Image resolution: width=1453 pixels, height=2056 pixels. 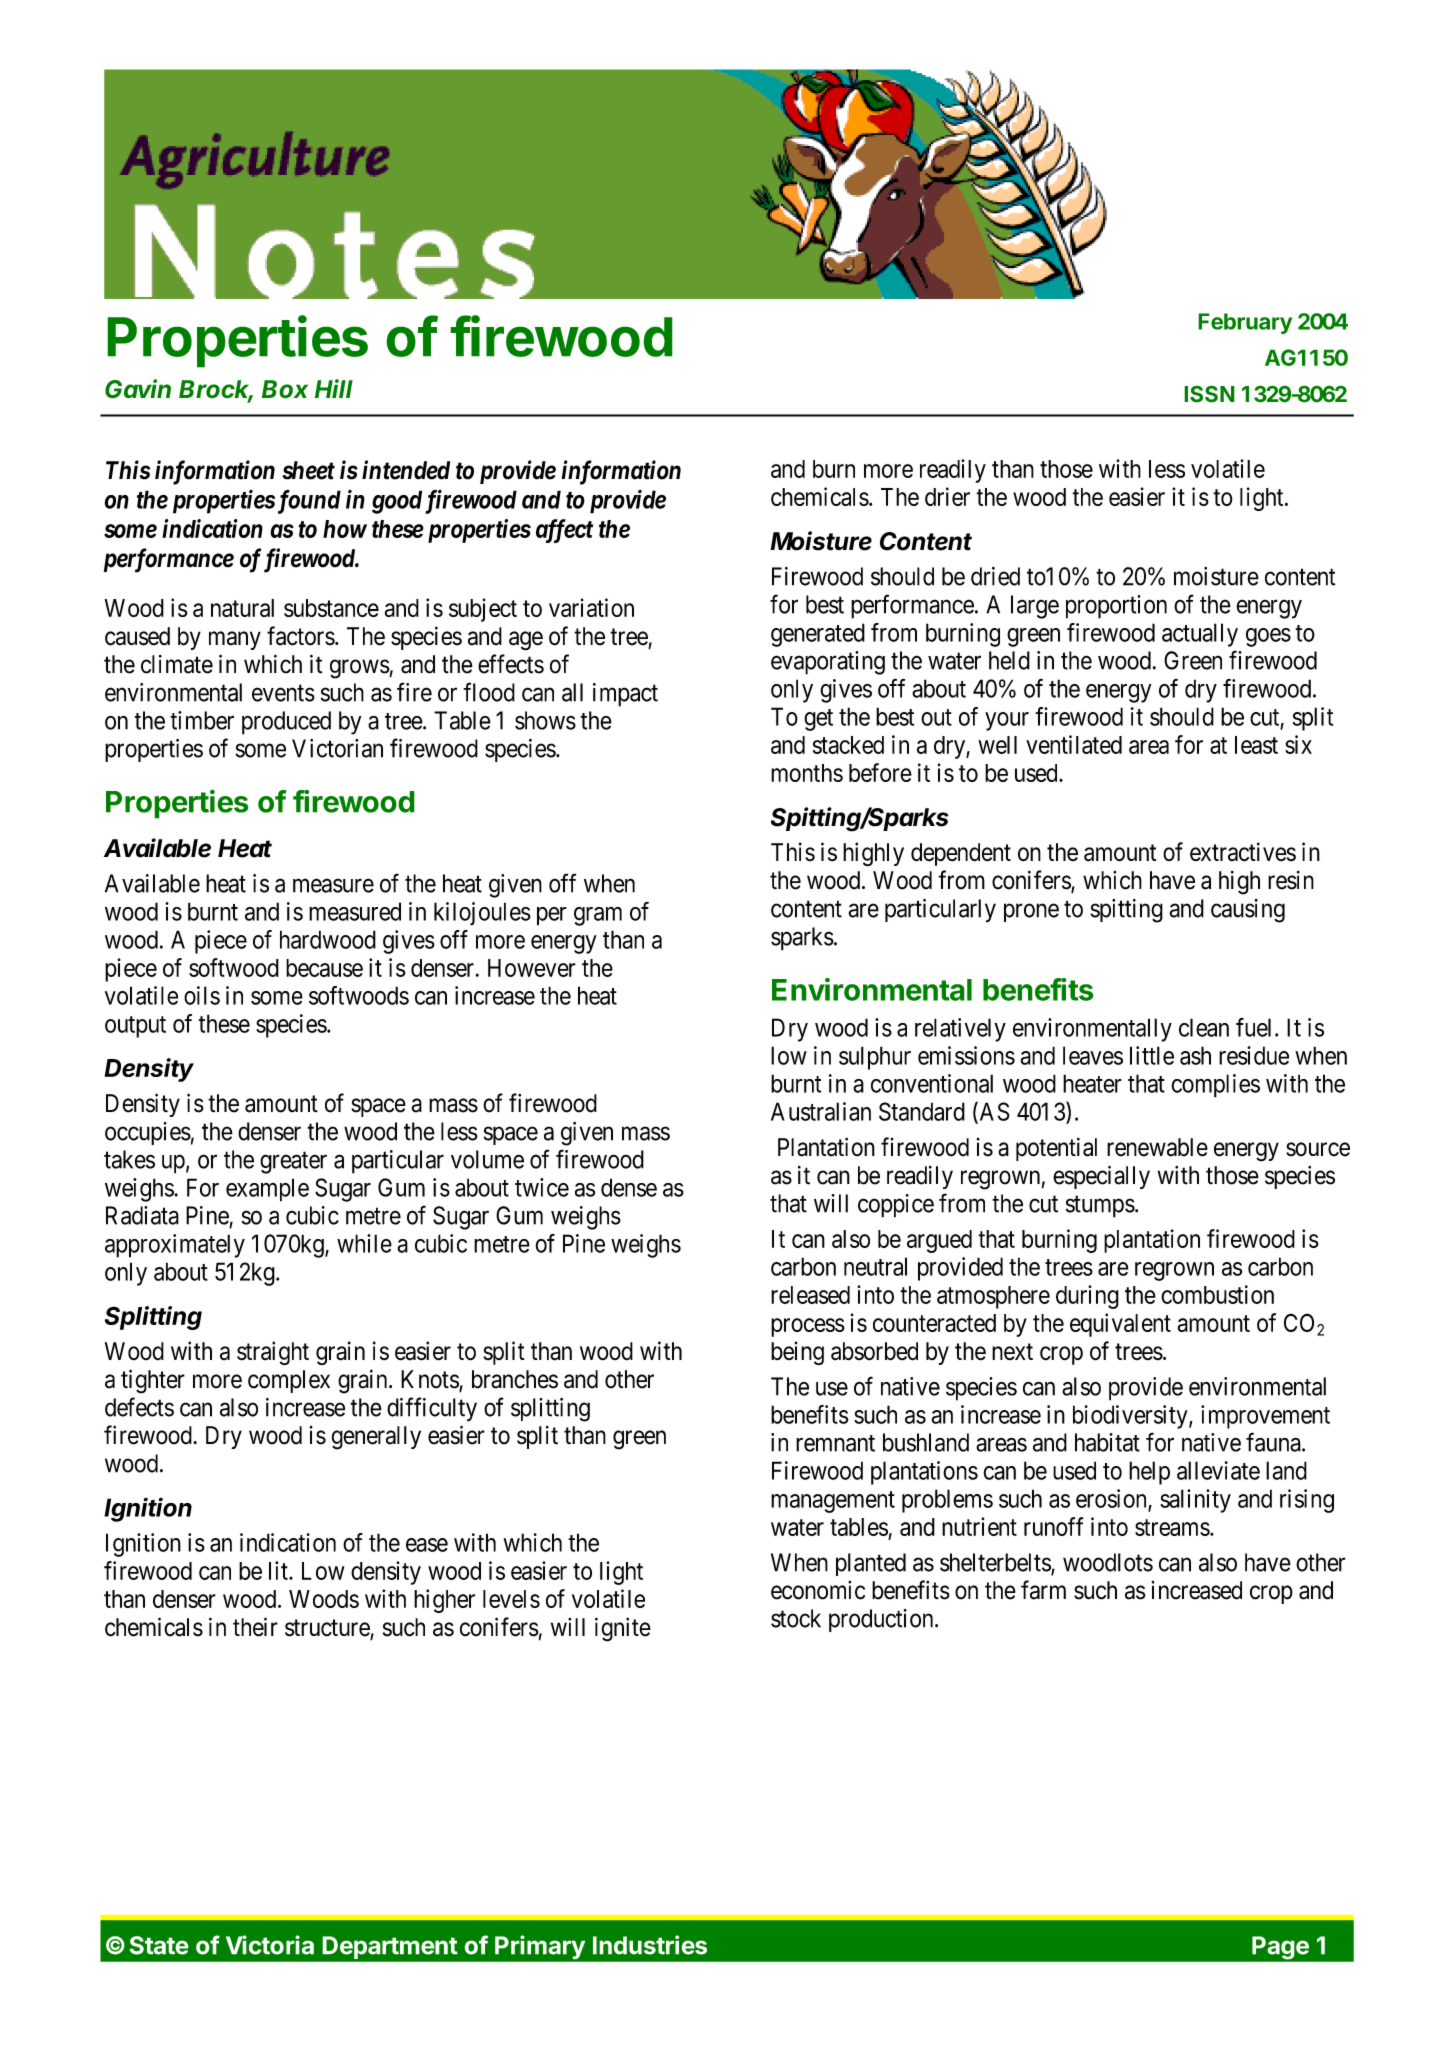 What do you see at coordinates (564, 531) in the screenshot?
I see `affect` at bounding box center [564, 531].
